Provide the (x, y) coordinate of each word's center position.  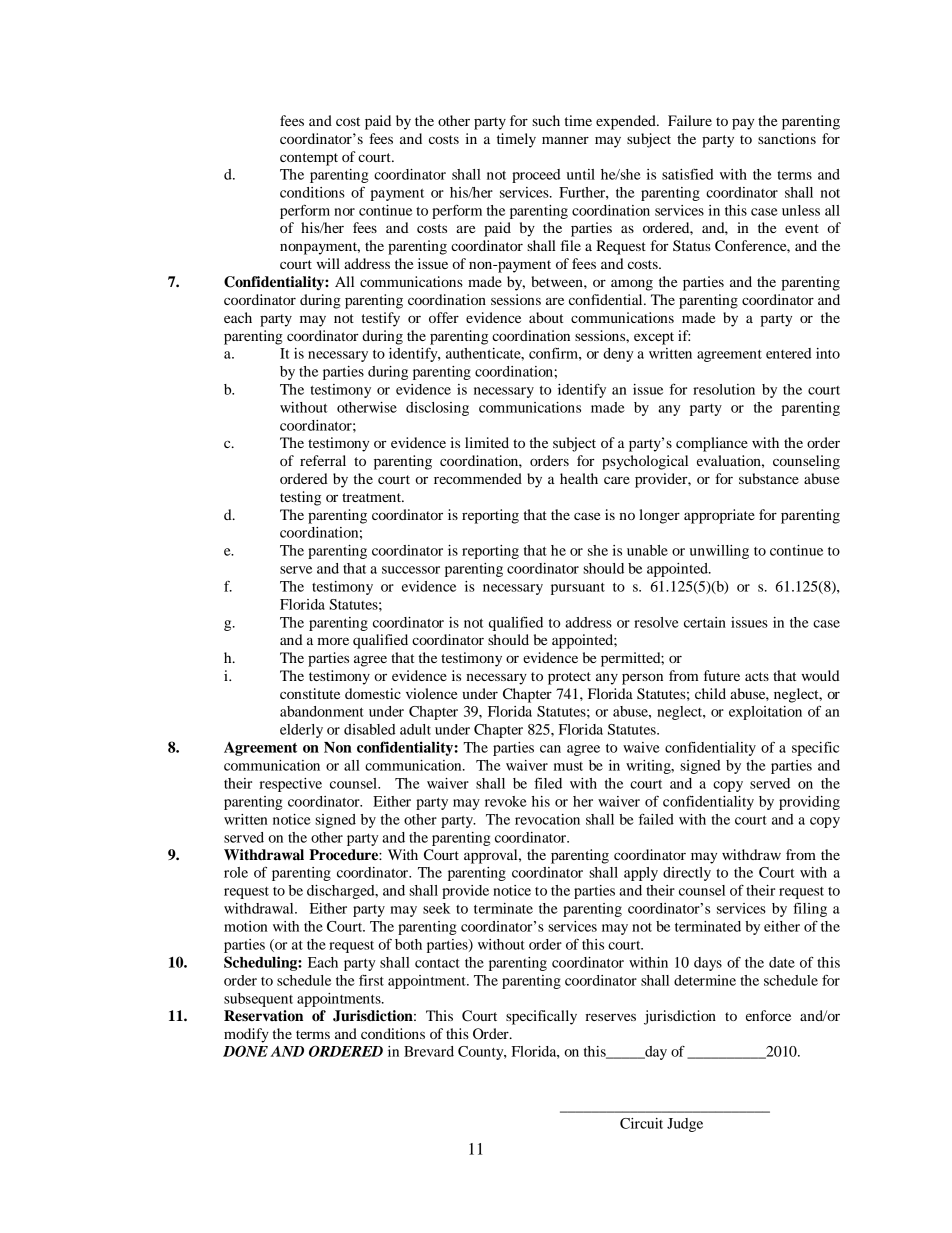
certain (705, 622)
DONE (245, 1051)
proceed (536, 176)
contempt (309, 159)
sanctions (787, 138)
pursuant (578, 589)
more (333, 641)
